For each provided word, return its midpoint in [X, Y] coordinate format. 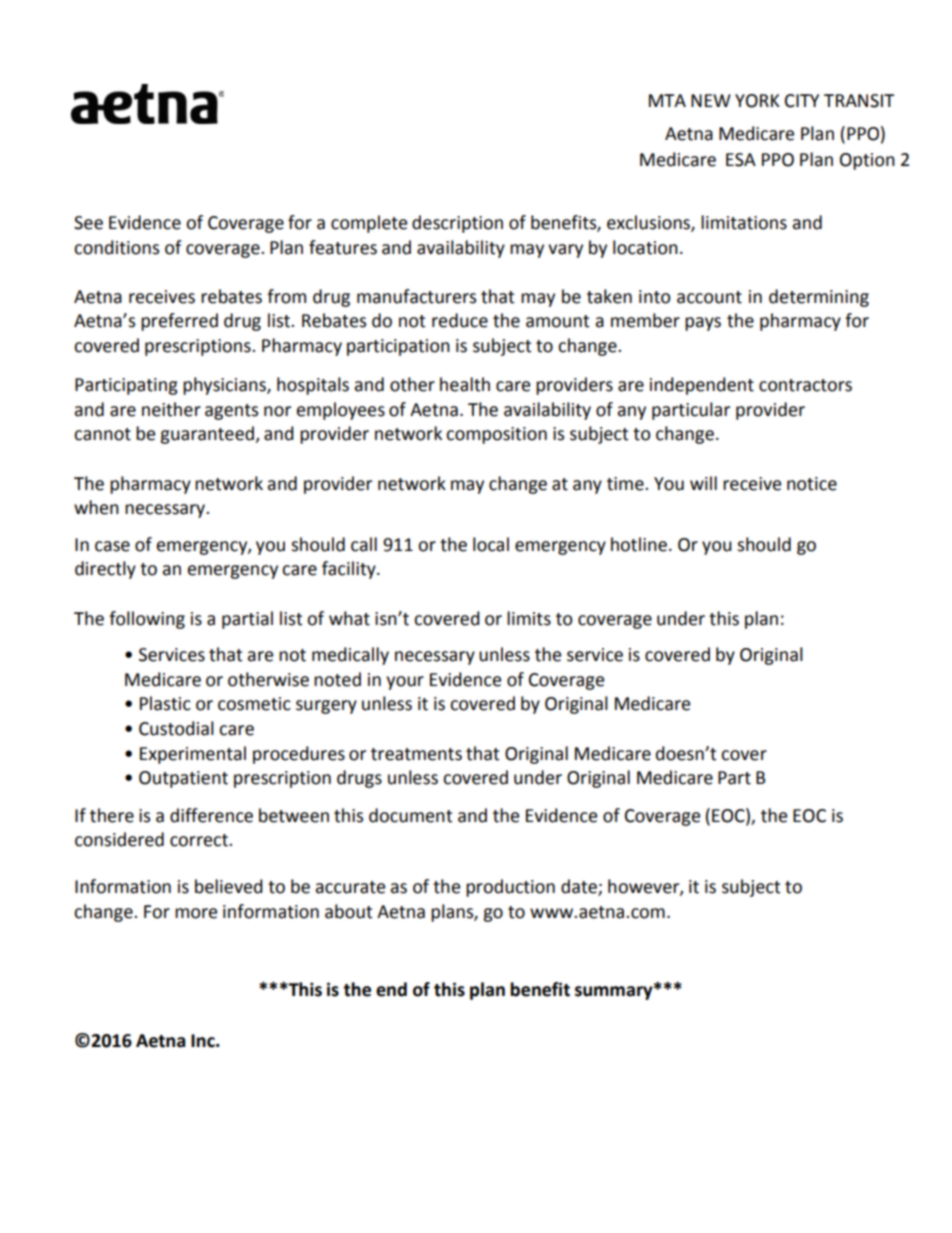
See [88, 223]
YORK [757, 101]
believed [229, 886]
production [510, 888]
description [457, 224]
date [580, 887]
